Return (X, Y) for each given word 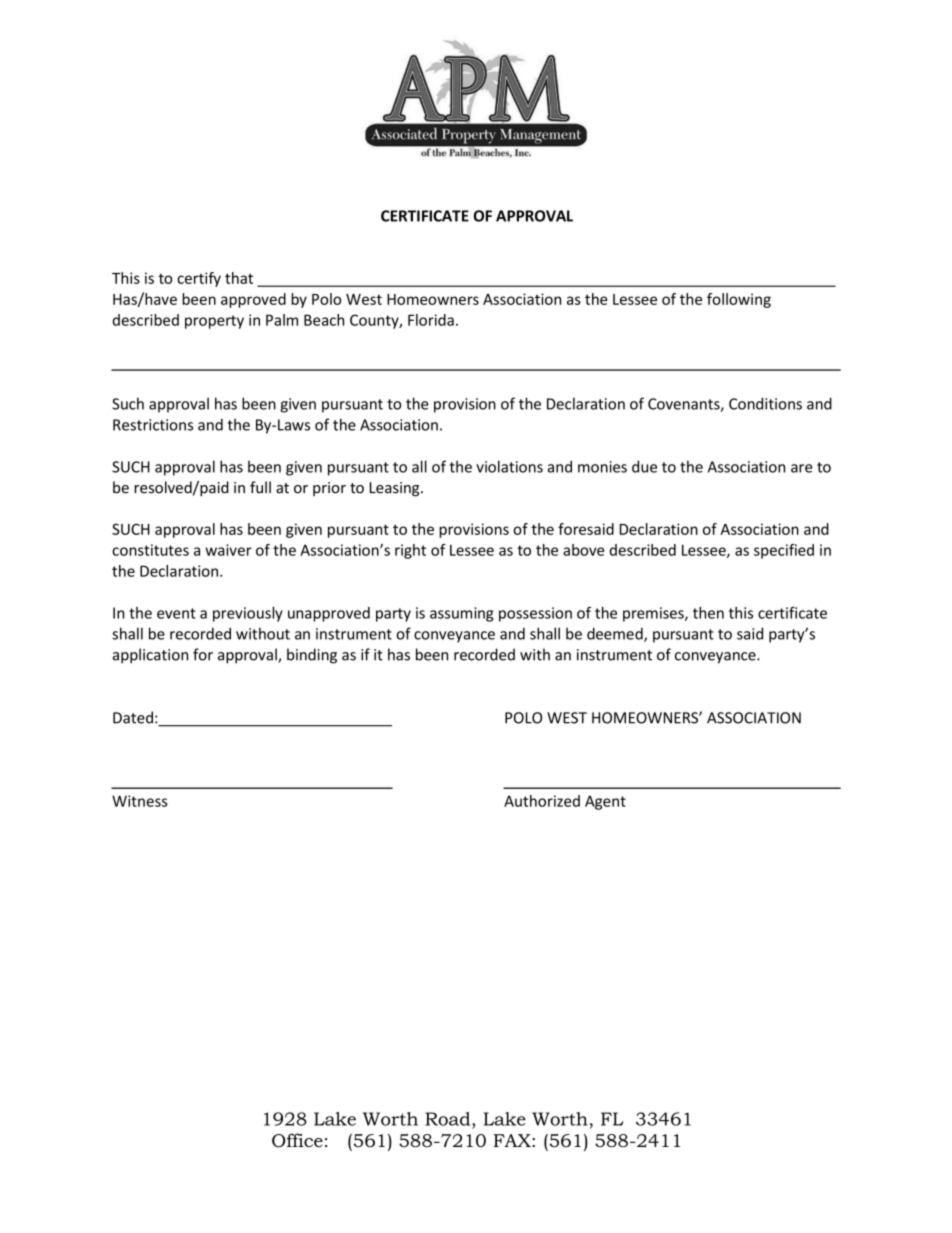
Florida (431, 320)
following (739, 300)
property (214, 322)
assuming (461, 614)
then (708, 613)
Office (297, 1140)
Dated (133, 717)
